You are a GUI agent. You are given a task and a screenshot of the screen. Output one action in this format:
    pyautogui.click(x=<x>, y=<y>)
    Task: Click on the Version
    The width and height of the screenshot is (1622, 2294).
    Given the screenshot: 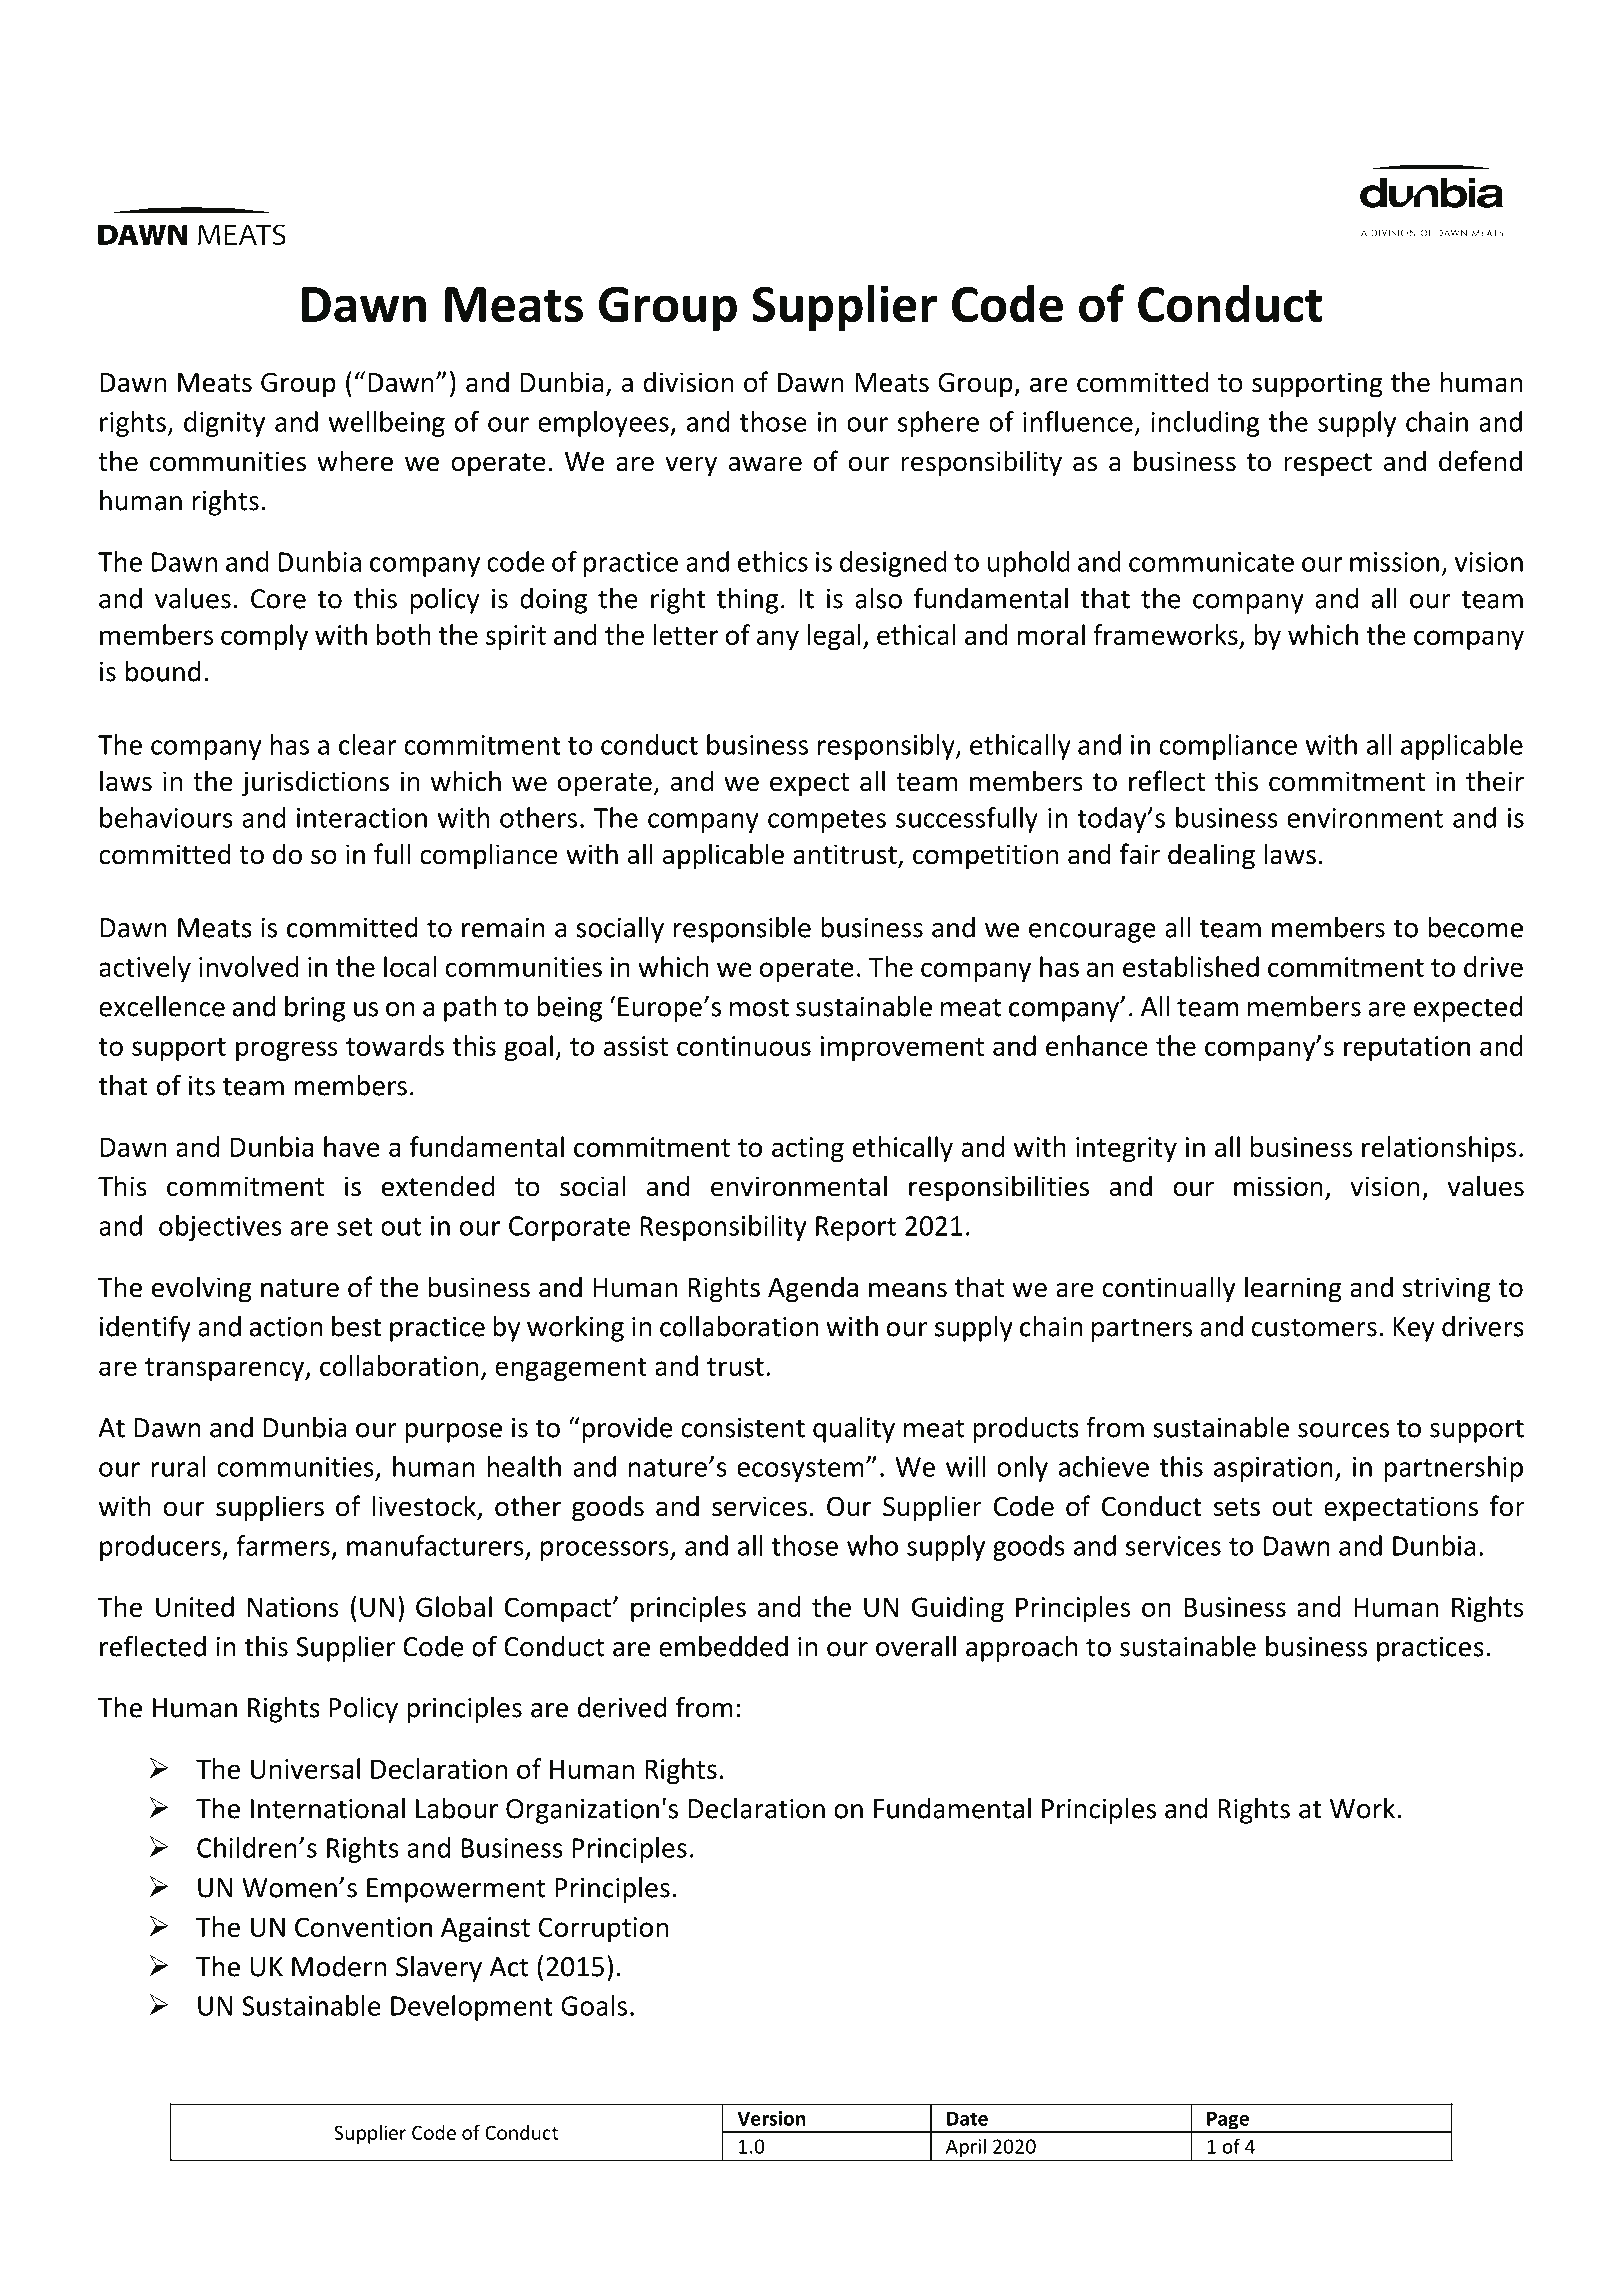 What is the action you would take?
    pyautogui.click(x=771, y=2118)
